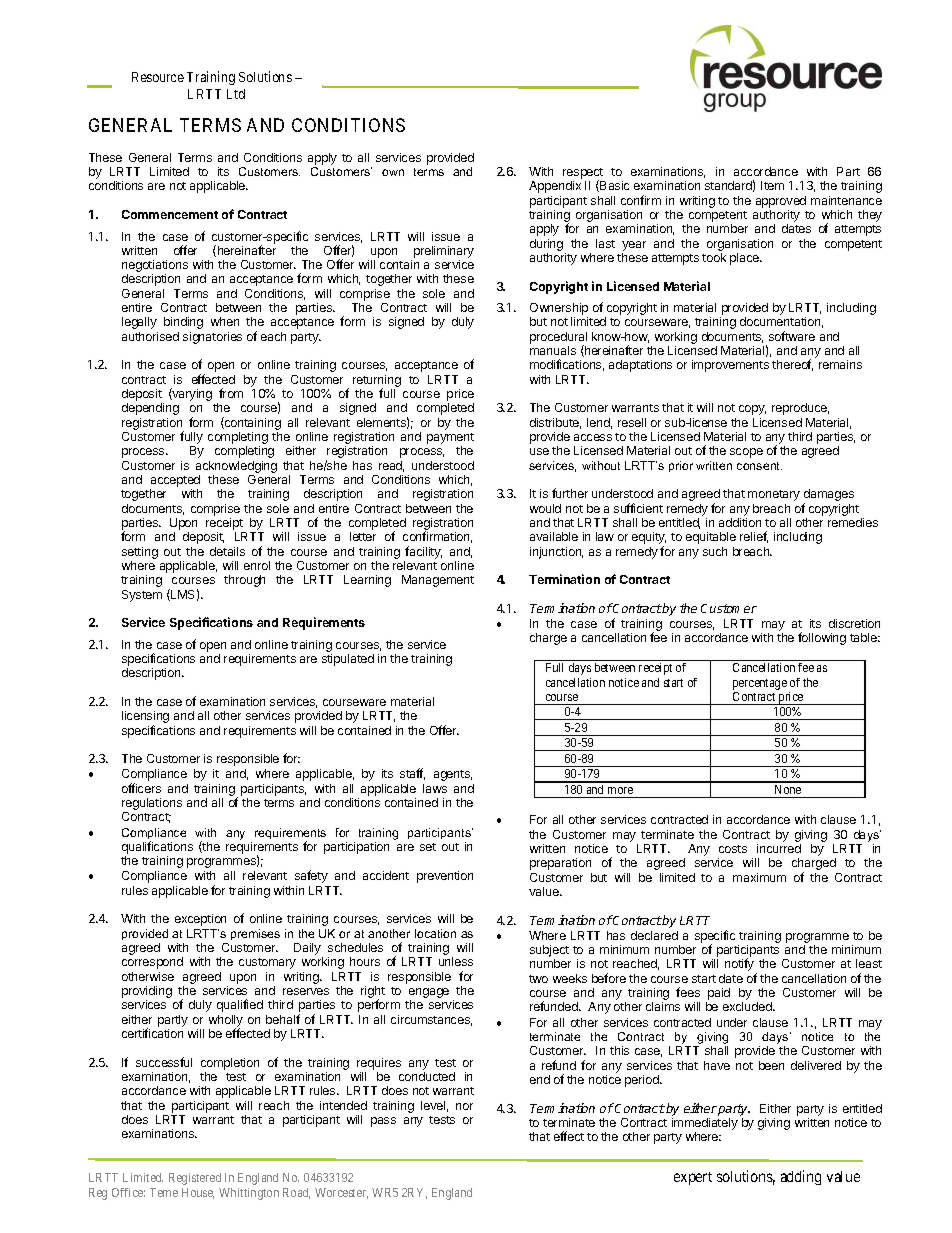 The image size is (952, 1233). I want to click on Appendix, so click(555, 187).
